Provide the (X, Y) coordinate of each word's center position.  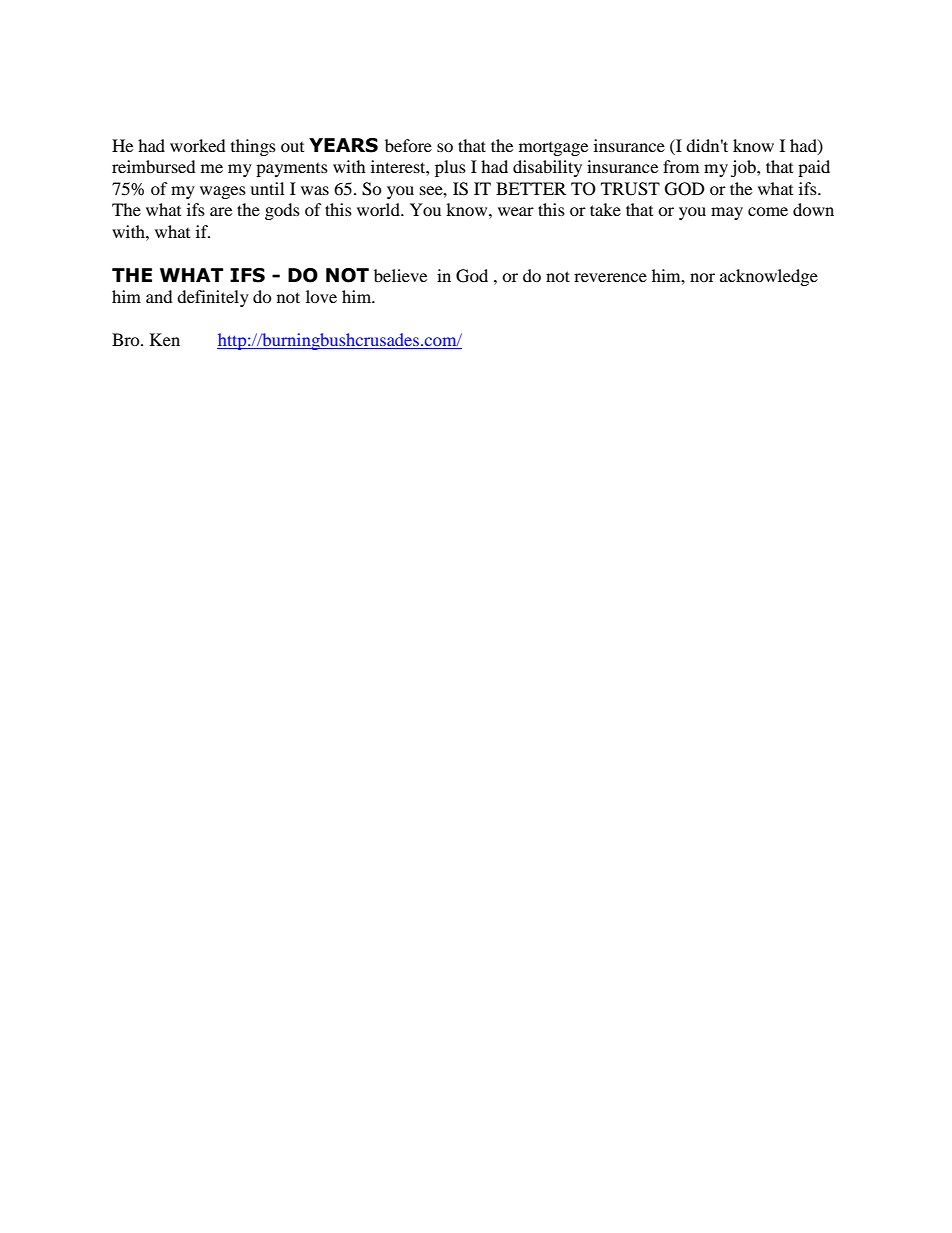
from (681, 166)
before (408, 145)
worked (198, 145)
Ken (165, 339)
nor (702, 277)
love (321, 296)
